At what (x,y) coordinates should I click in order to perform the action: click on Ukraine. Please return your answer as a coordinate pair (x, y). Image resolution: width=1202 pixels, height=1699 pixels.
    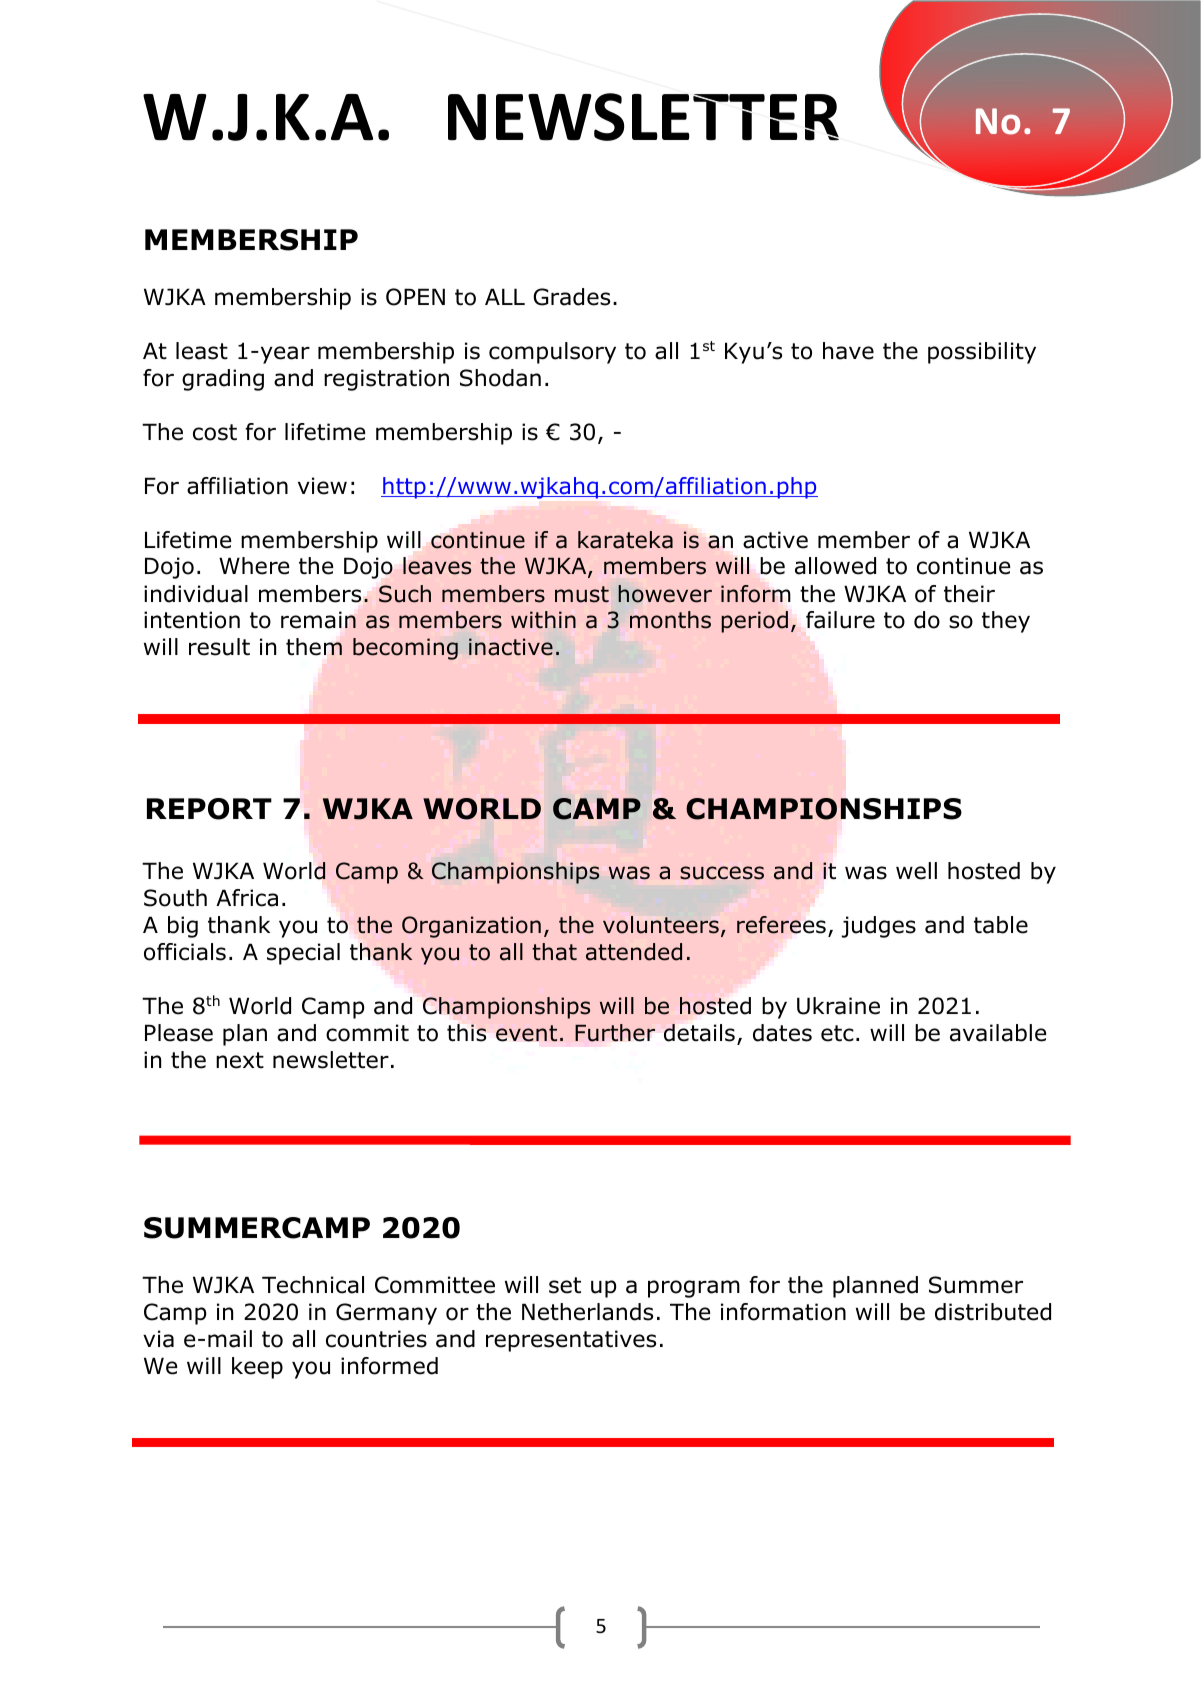
    Looking at the image, I should click on (838, 1006).
